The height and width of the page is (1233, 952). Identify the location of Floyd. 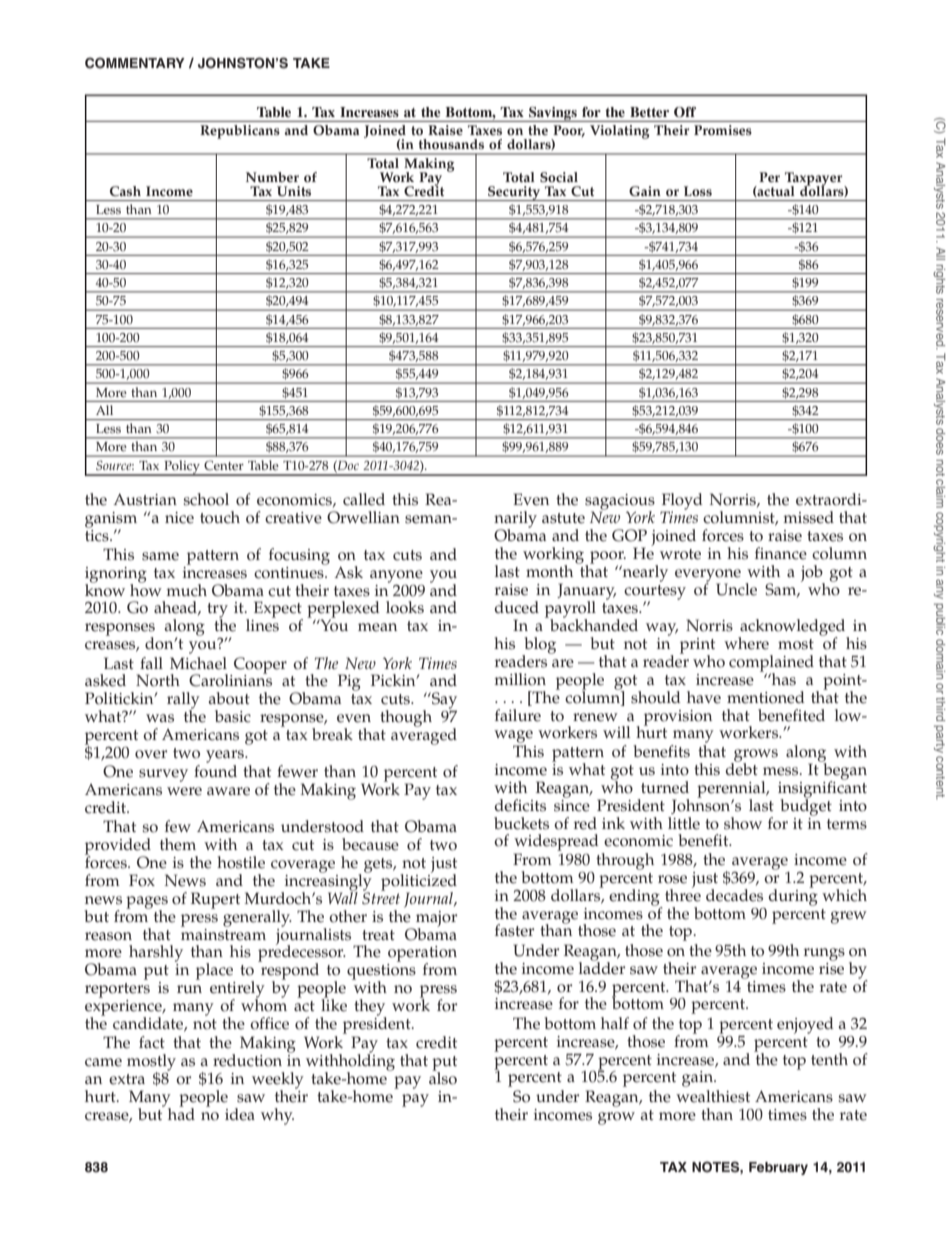
(682, 502).
